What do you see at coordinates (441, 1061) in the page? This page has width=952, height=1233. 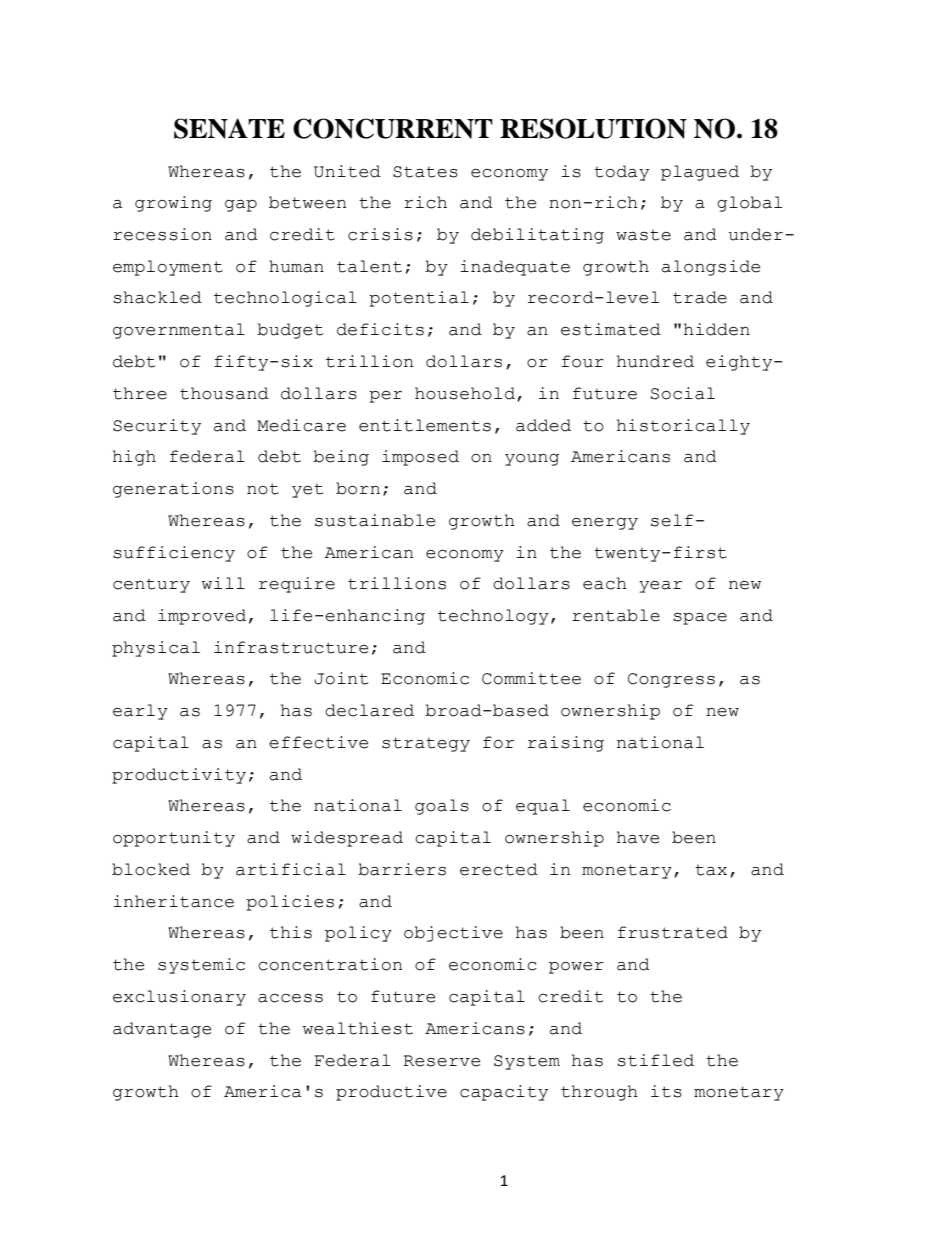 I see `Reserve` at bounding box center [441, 1061].
